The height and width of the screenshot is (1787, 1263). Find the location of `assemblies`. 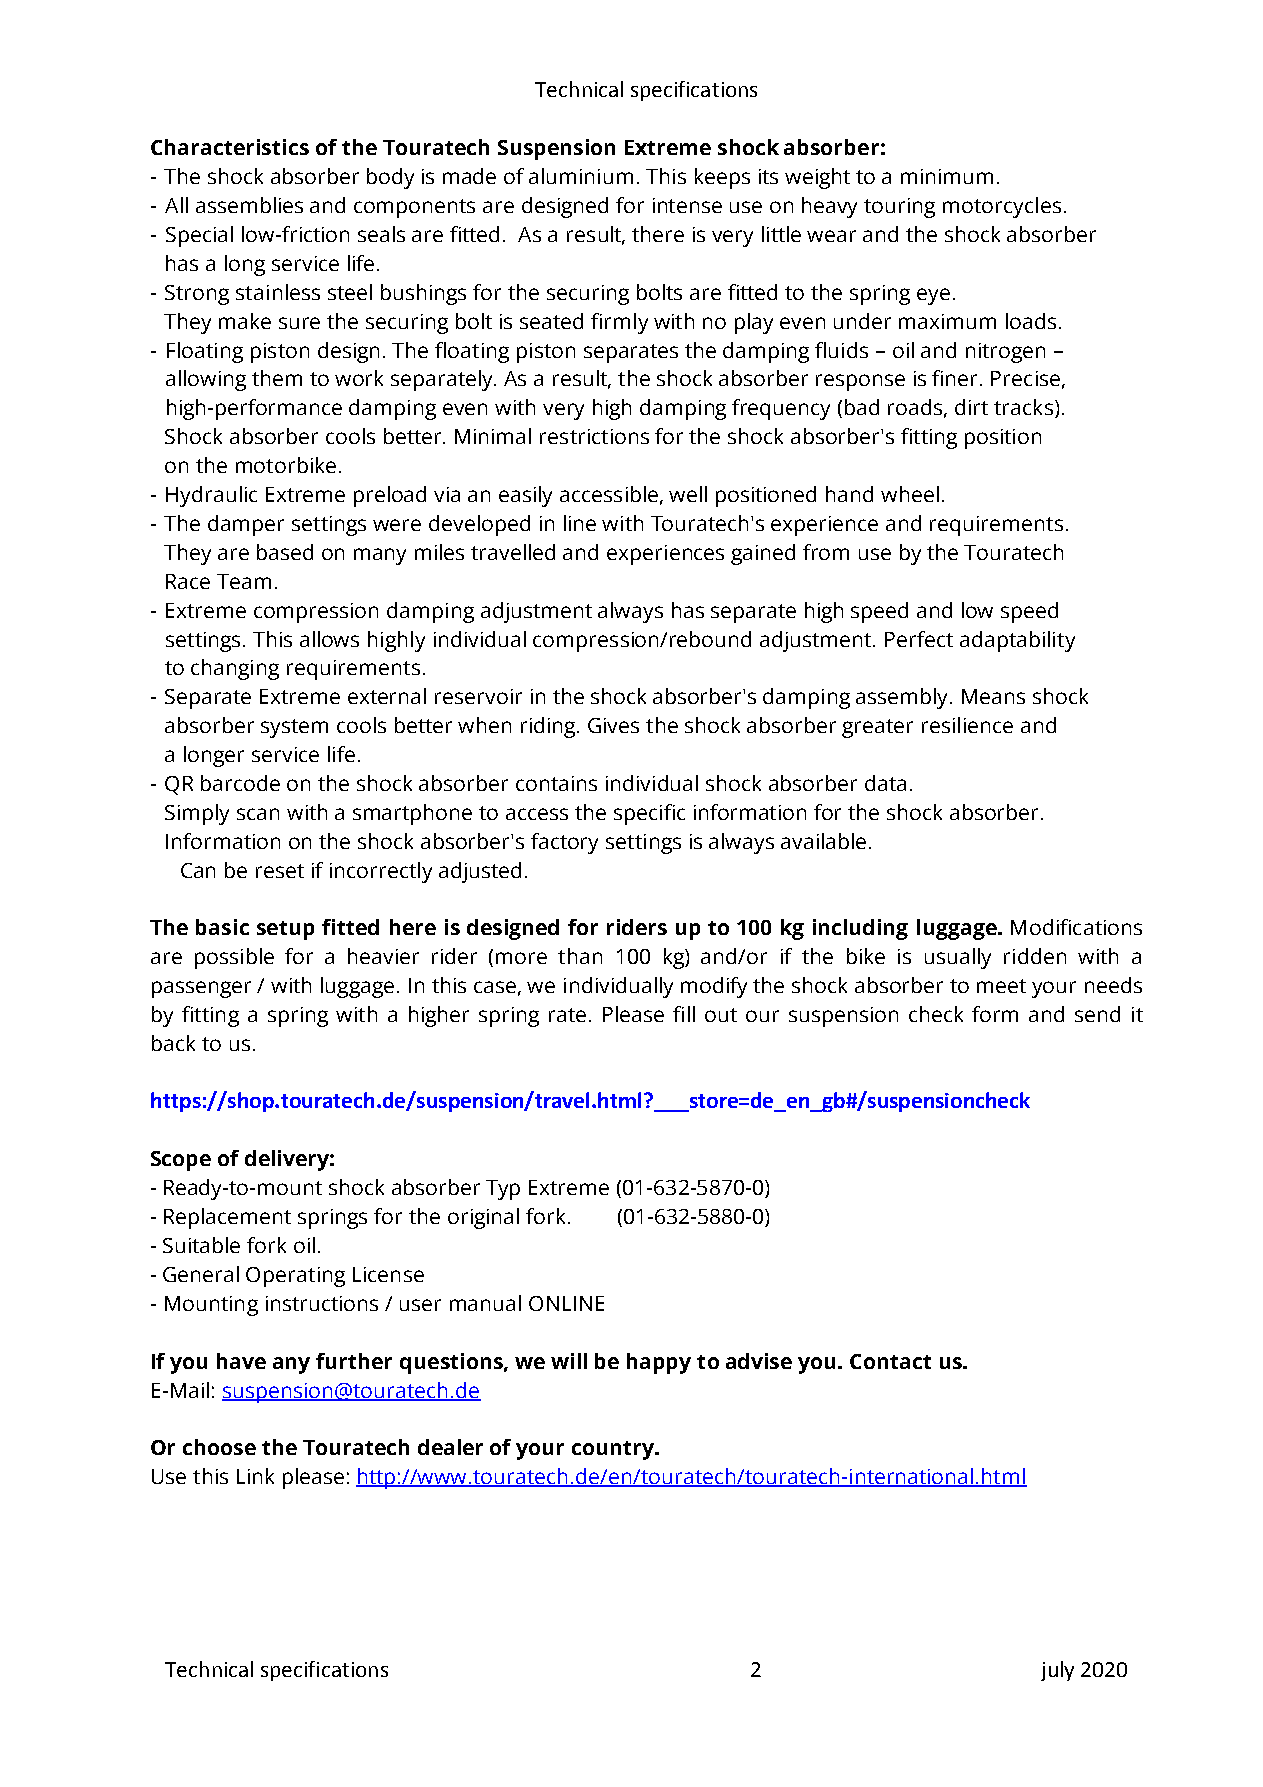

assemblies is located at coordinates (249, 205).
